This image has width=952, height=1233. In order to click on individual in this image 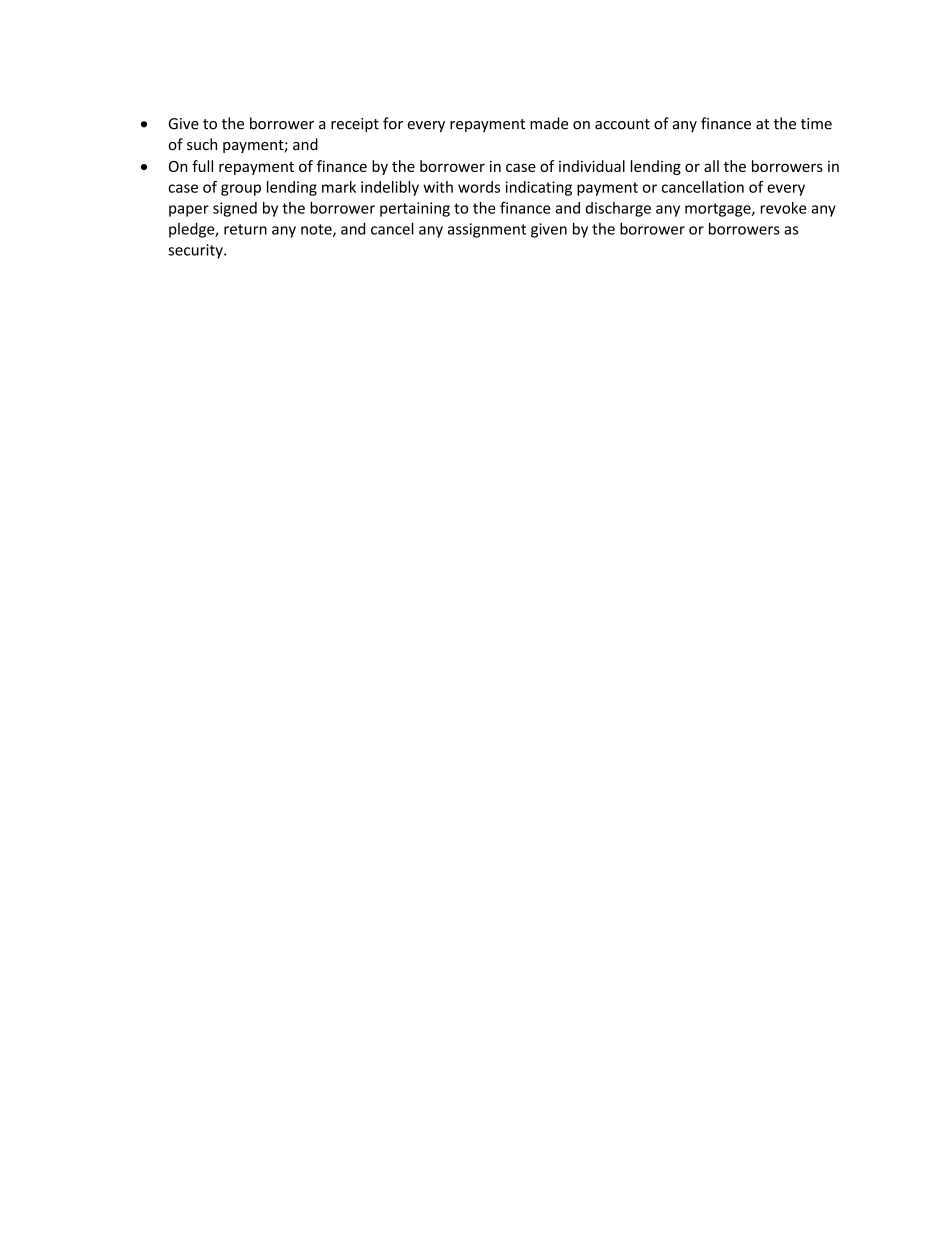, I will do `click(592, 166)`.
